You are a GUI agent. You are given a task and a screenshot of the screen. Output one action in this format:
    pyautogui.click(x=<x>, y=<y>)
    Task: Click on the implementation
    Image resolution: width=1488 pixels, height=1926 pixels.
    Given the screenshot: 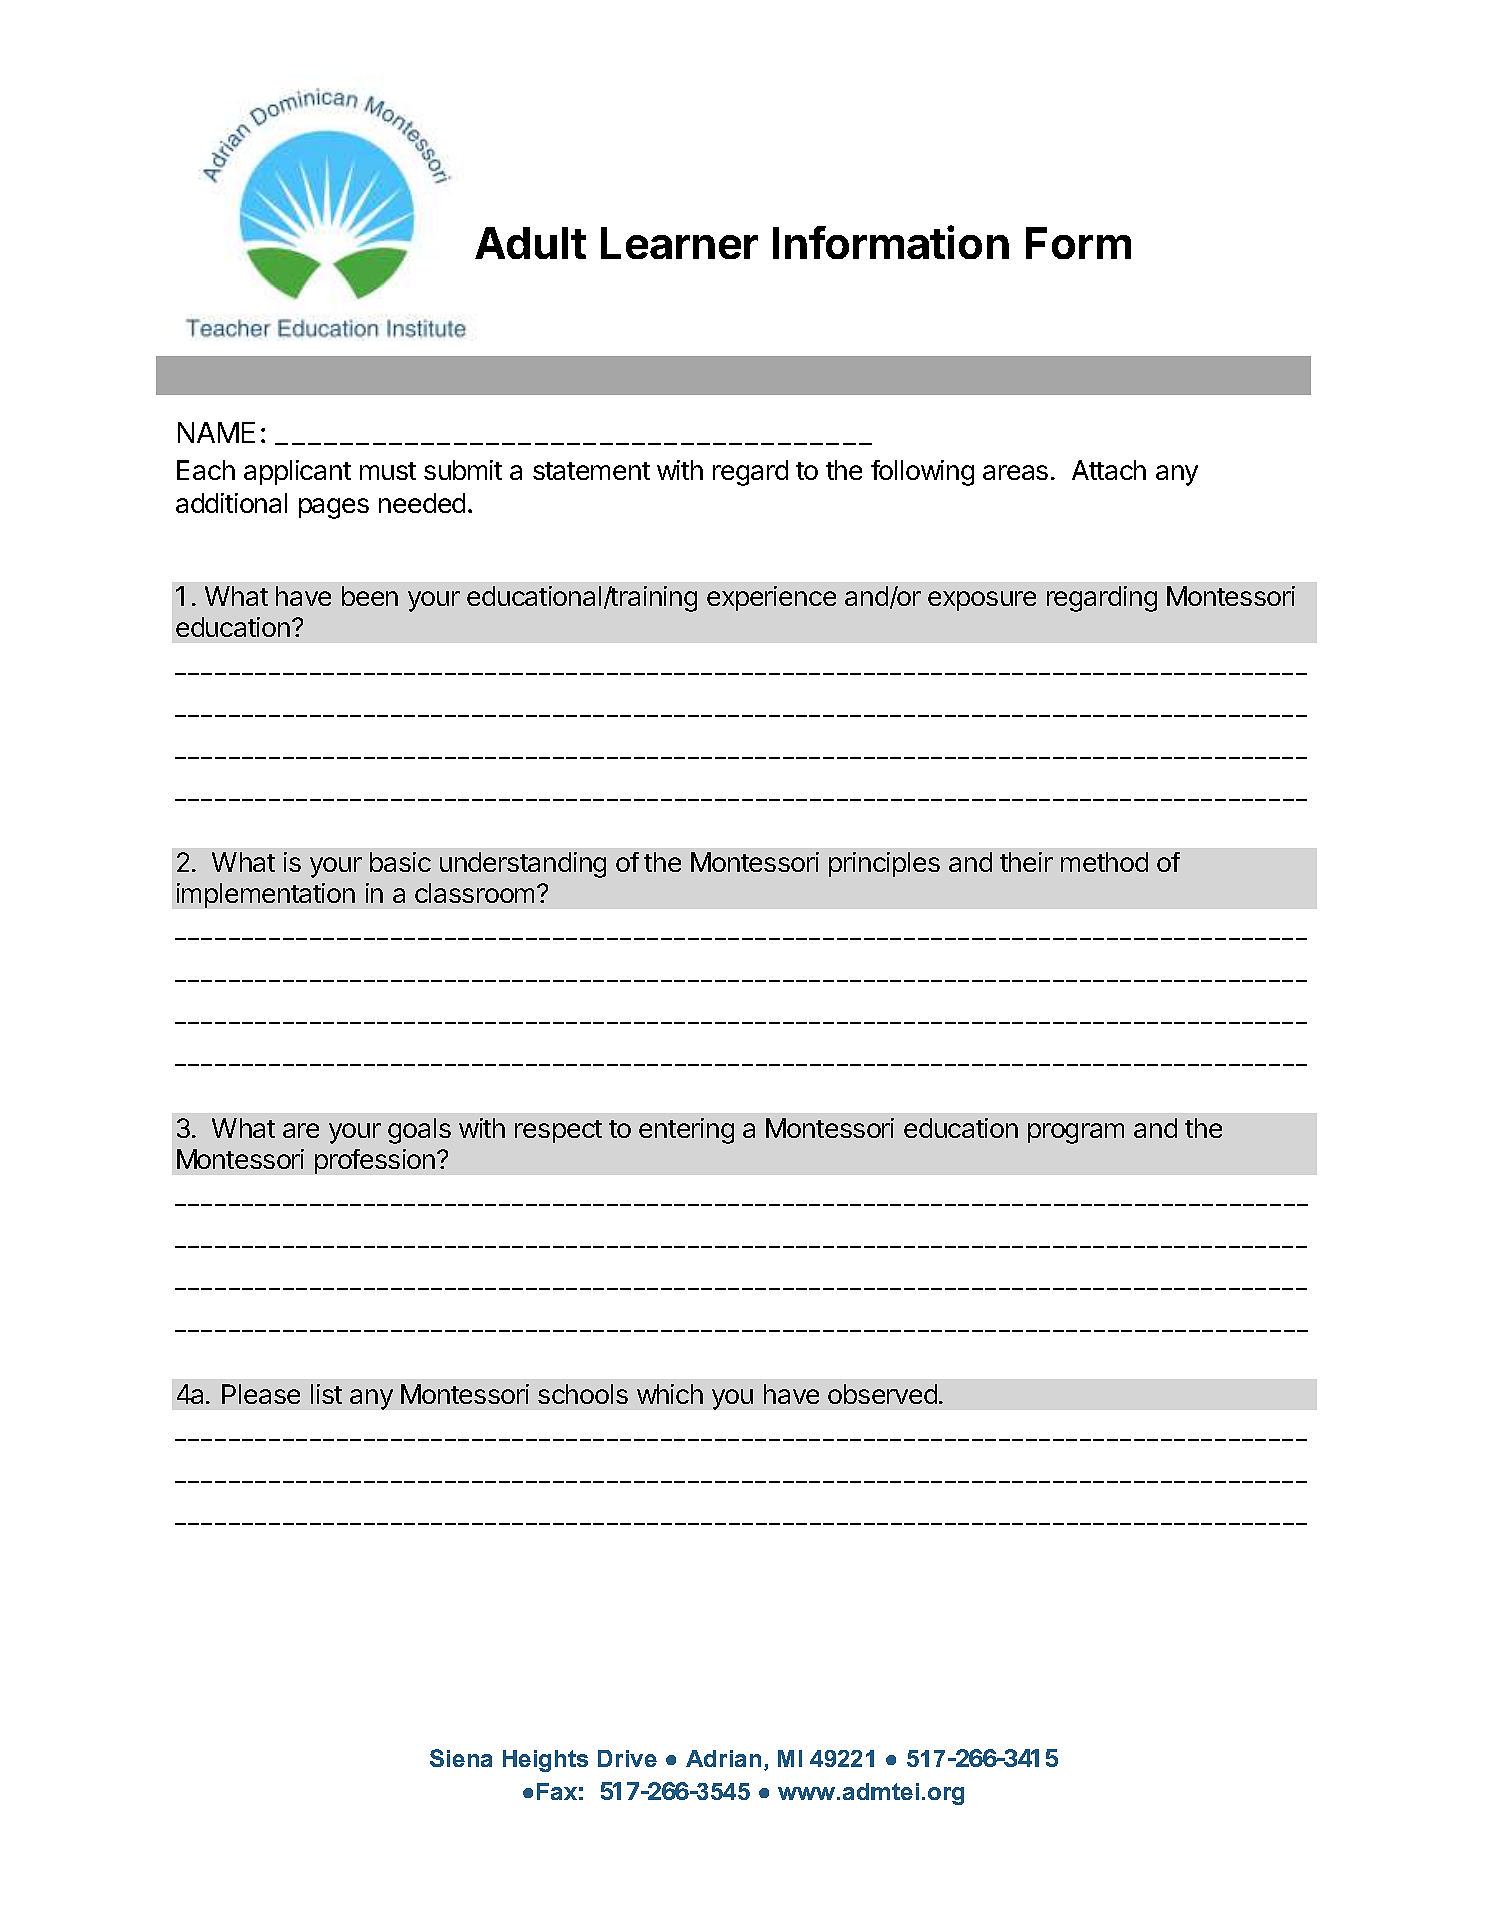 What is the action you would take?
    pyautogui.click(x=266, y=895)
